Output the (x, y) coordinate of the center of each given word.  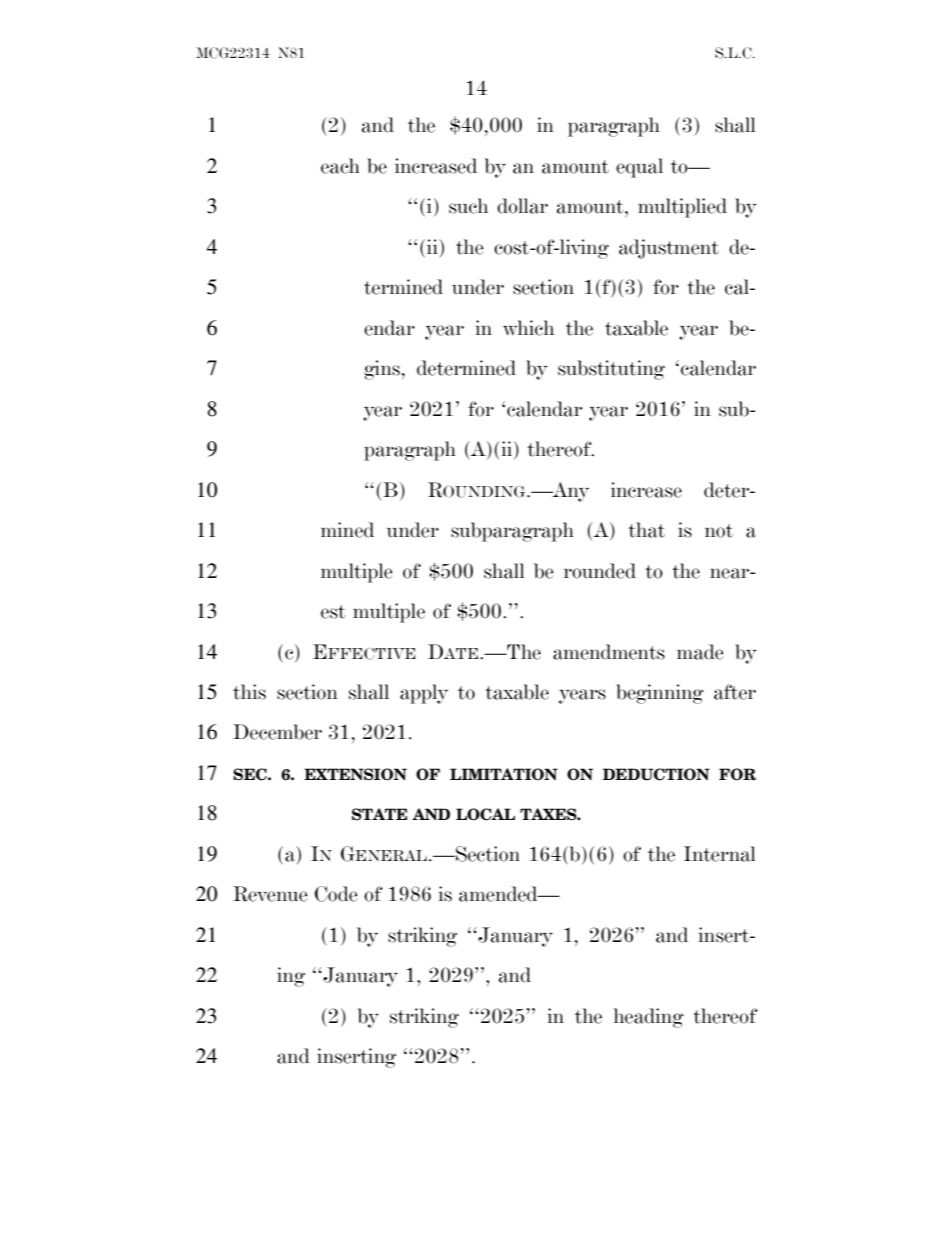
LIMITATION (504, 774)
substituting (611, 370)
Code (336, 894)
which (528, 328)
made (700, 652)
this (249, 692)
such (468, 206)
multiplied (682, 208)
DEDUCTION (656, 774)
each (340, 166)
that (646, 530)
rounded (600, 571)
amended (499, 894)
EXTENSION (355, 774)
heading (649, 1018)
